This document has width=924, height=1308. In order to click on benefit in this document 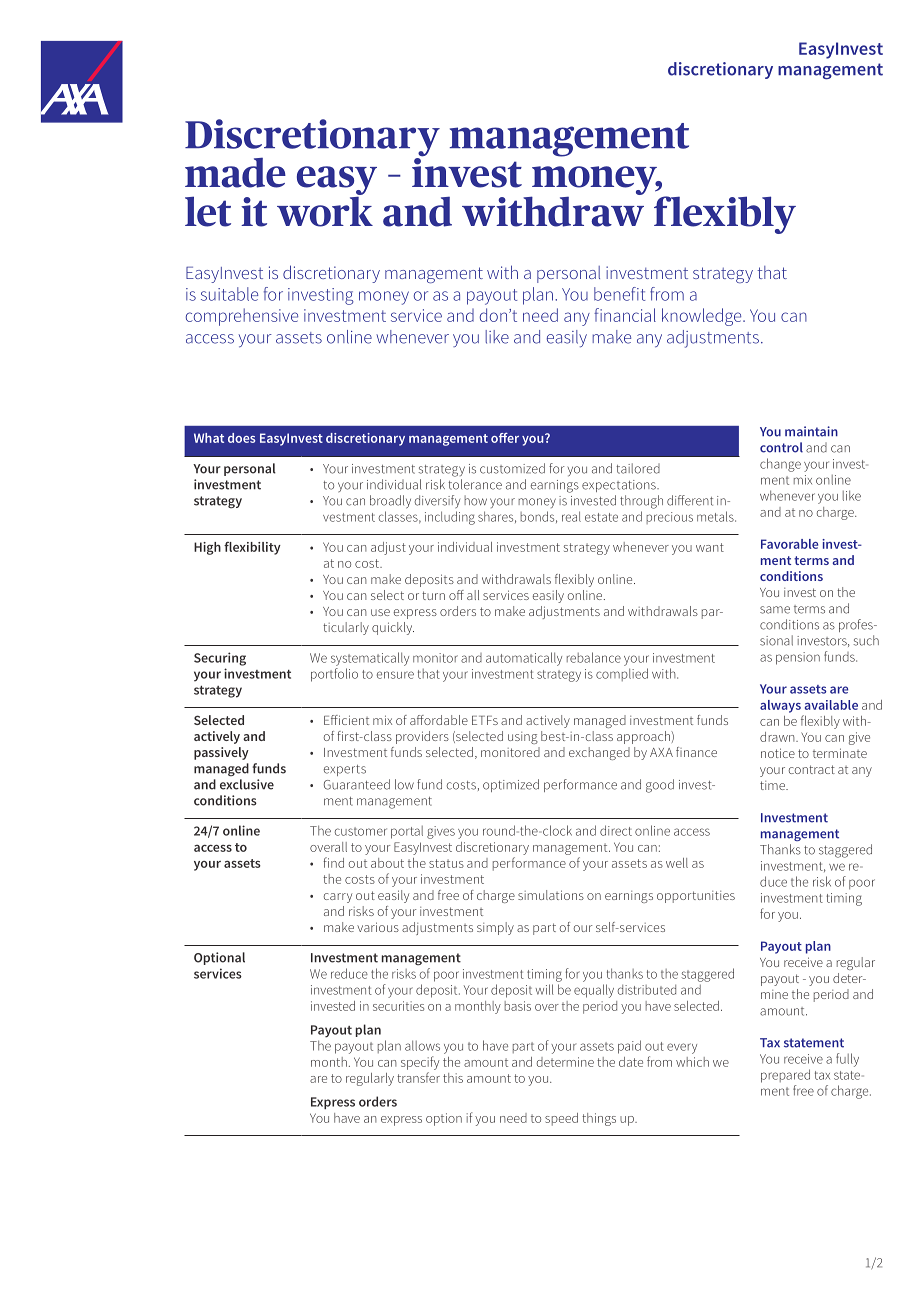, I will do `click(619, 294)`.
